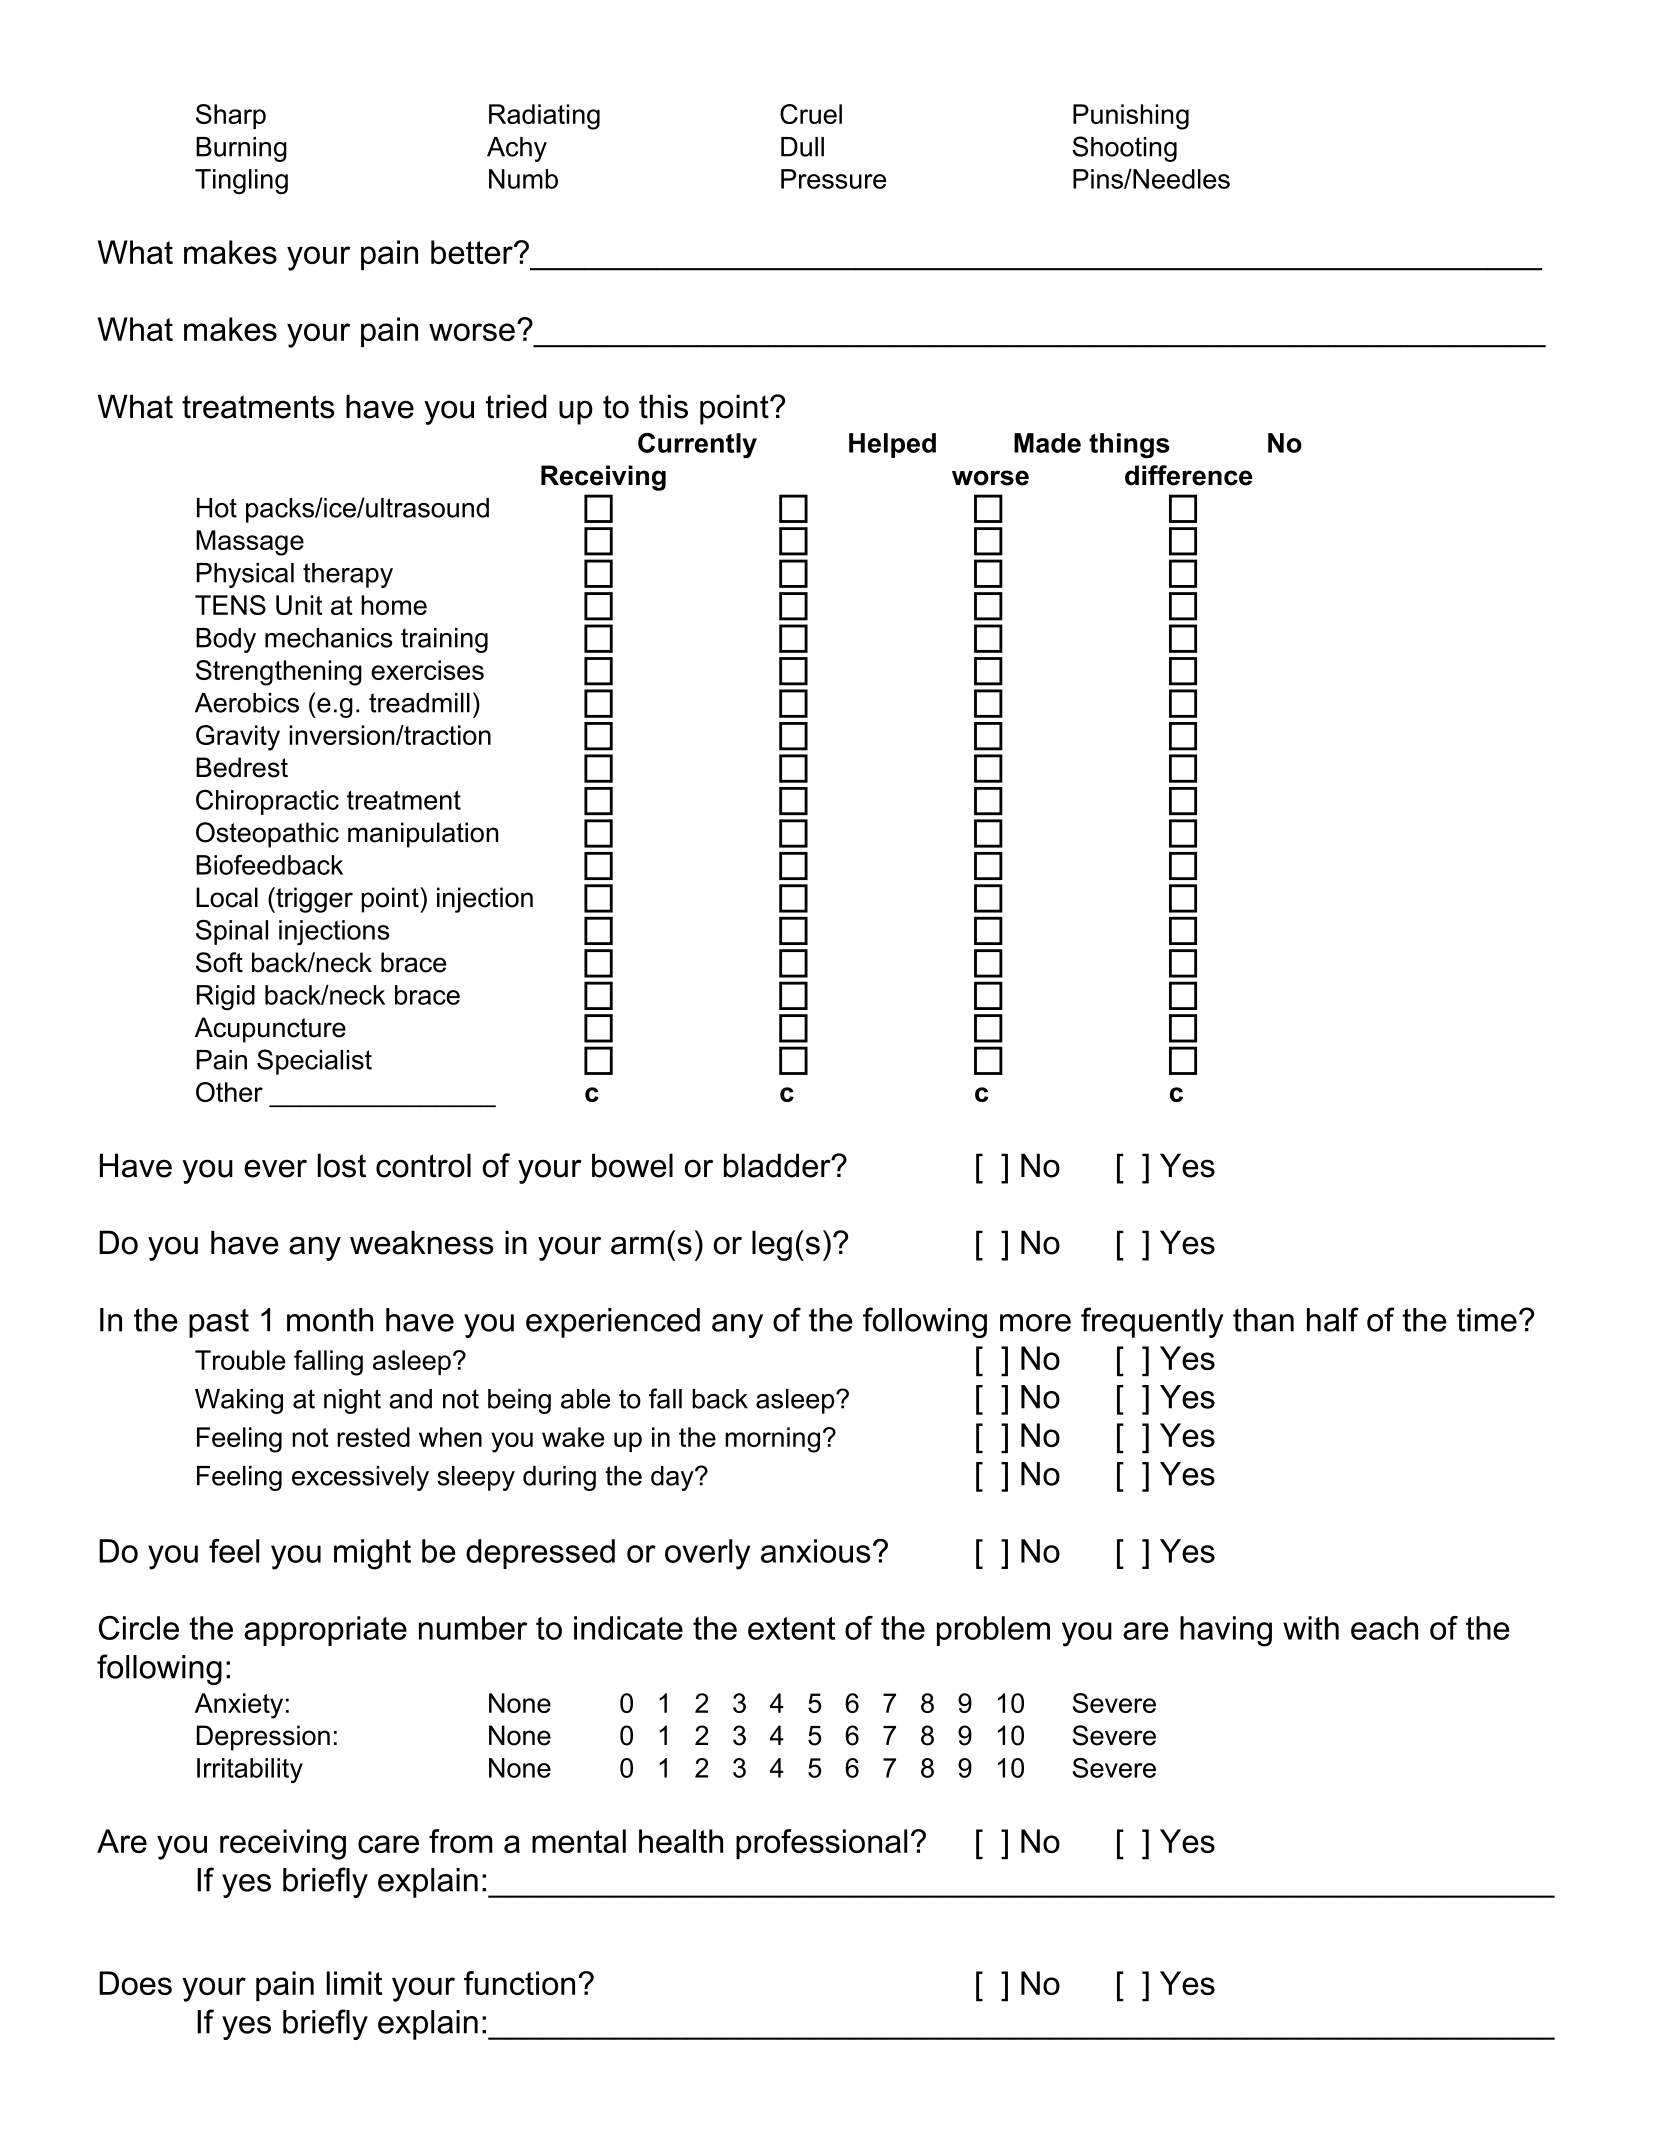 The width and height of the screenshot is (1656, 2143). I want to click on limit, so click(354, 1983).
